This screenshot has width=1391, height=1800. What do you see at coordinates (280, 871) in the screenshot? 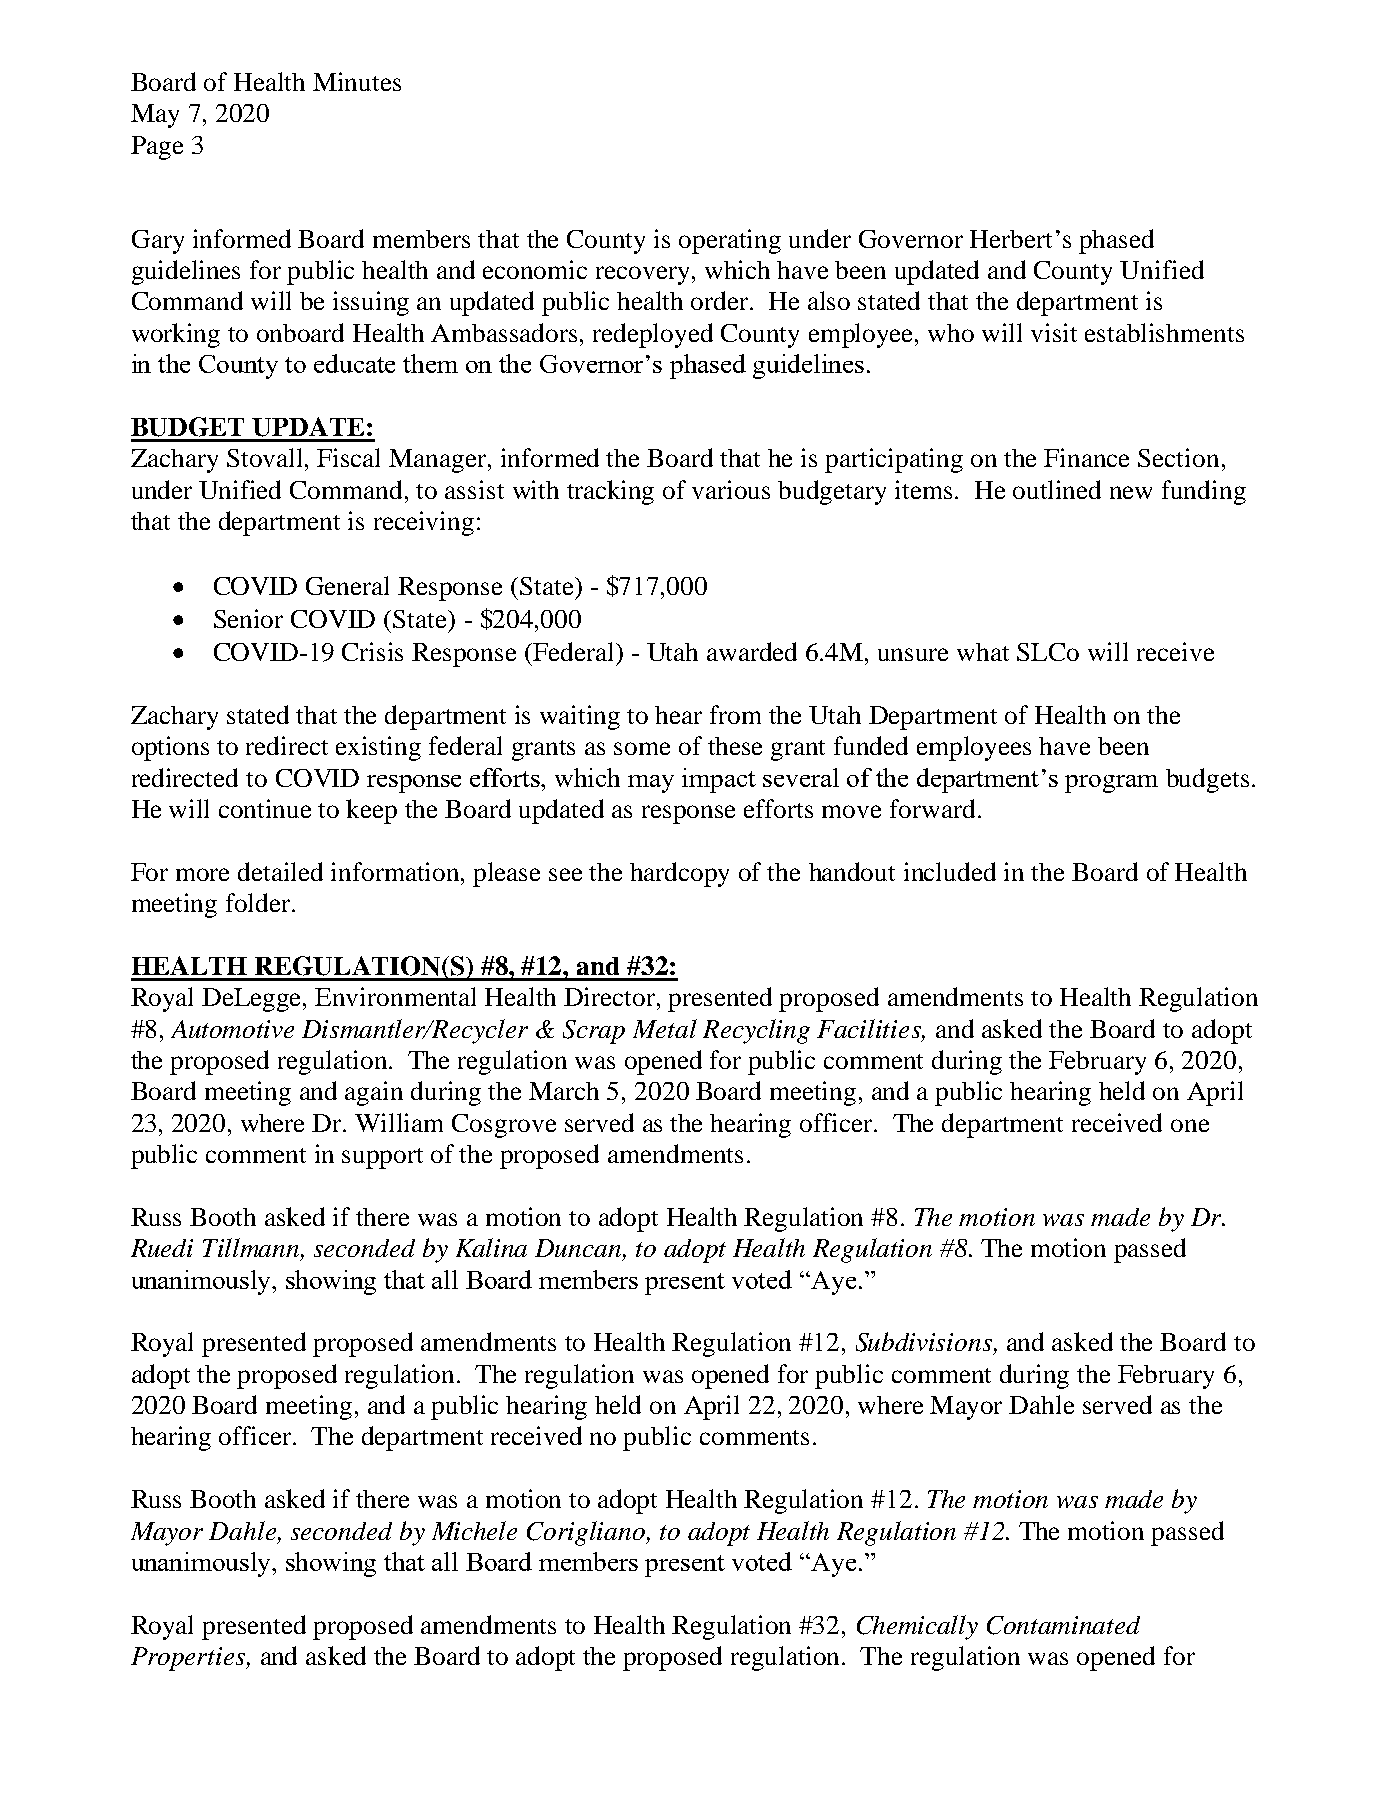
I see `detailed` at bounding box center [280, 871].
